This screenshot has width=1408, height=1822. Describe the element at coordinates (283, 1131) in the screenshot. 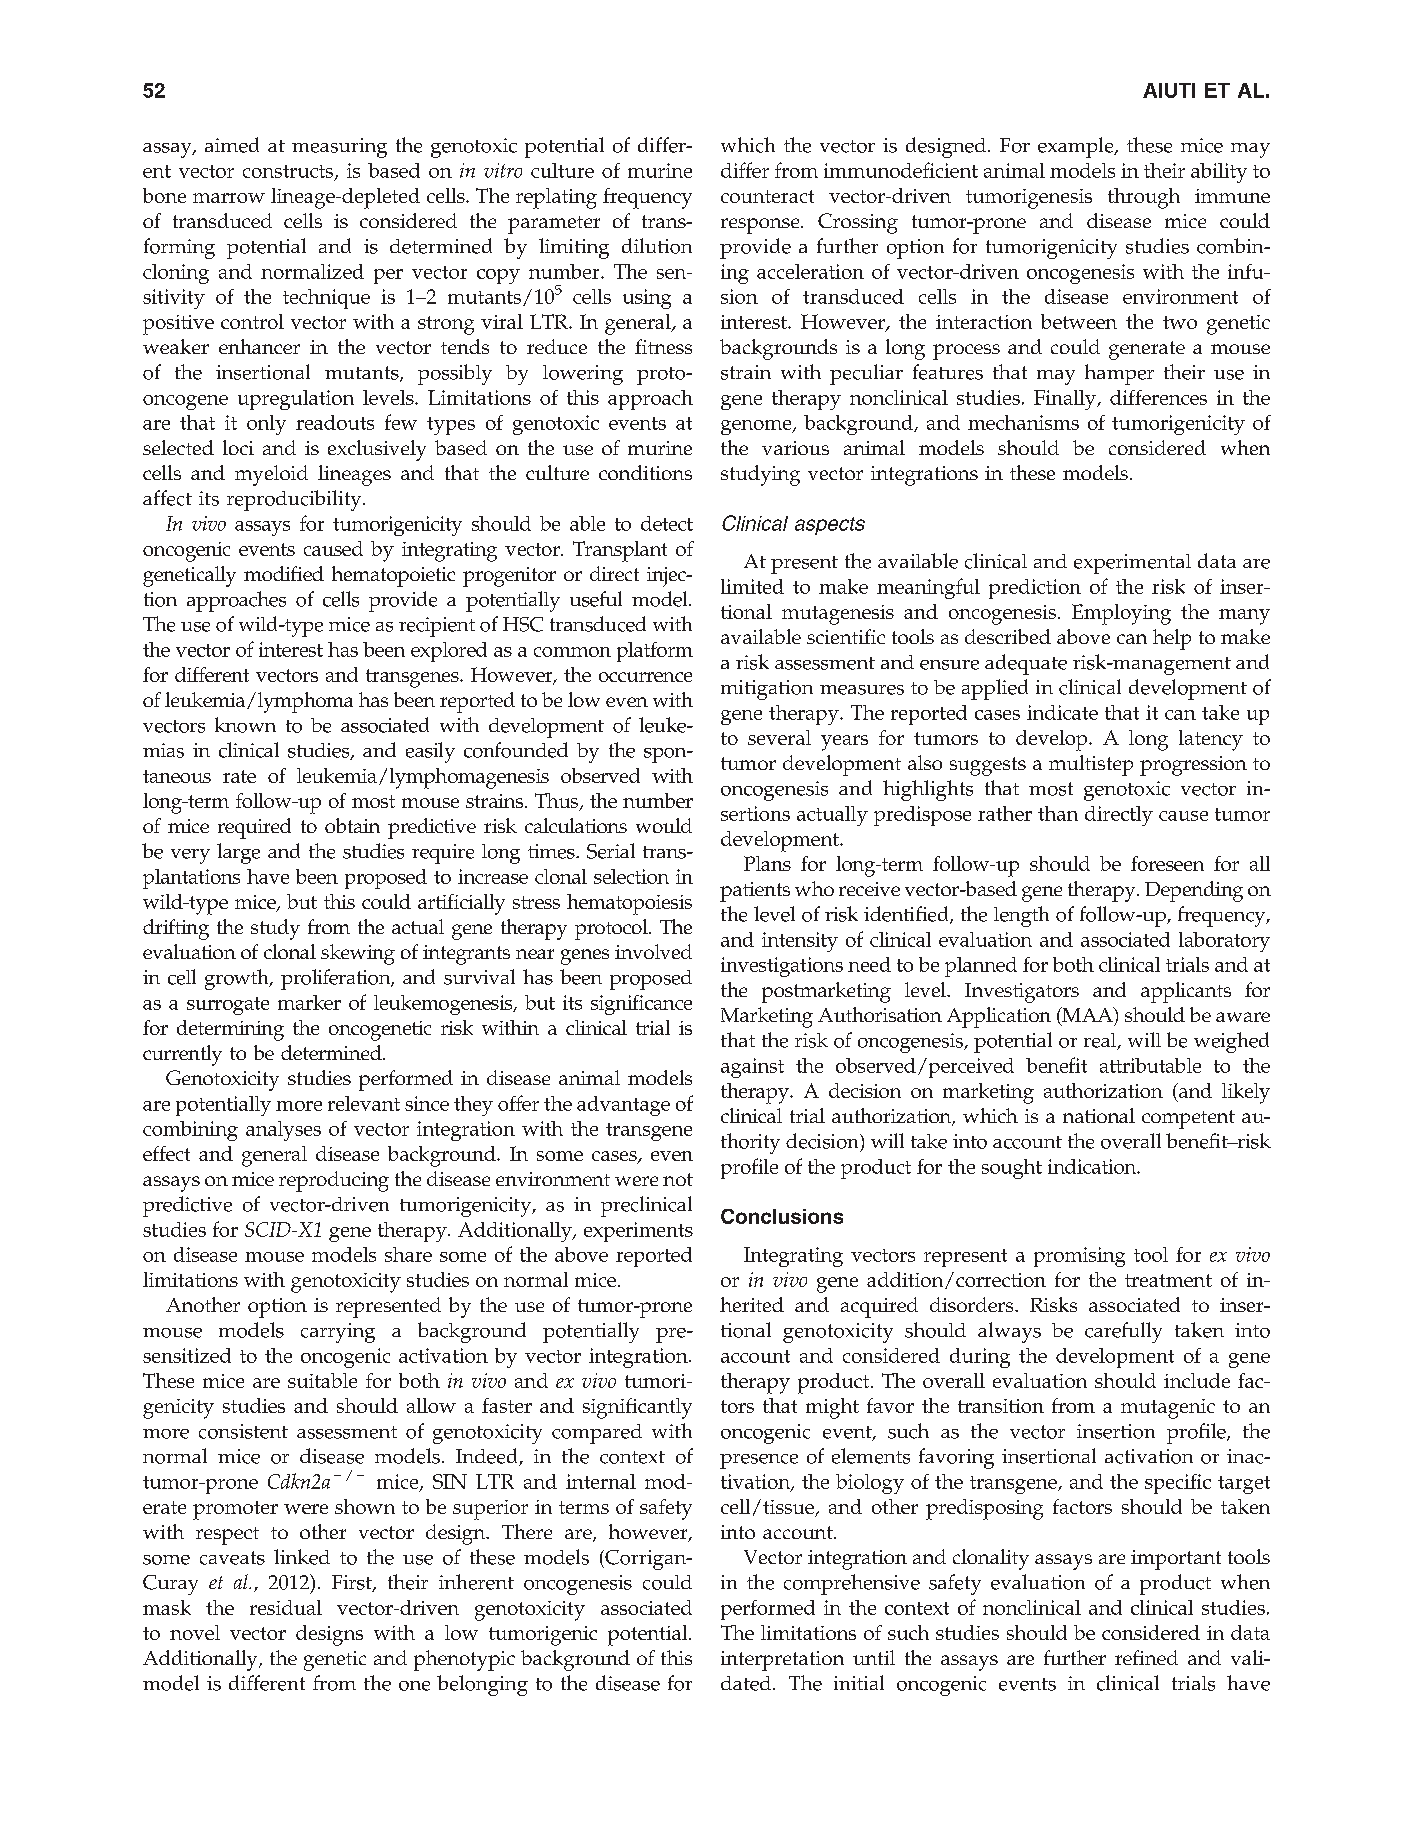

I see `analyses` at that location.
